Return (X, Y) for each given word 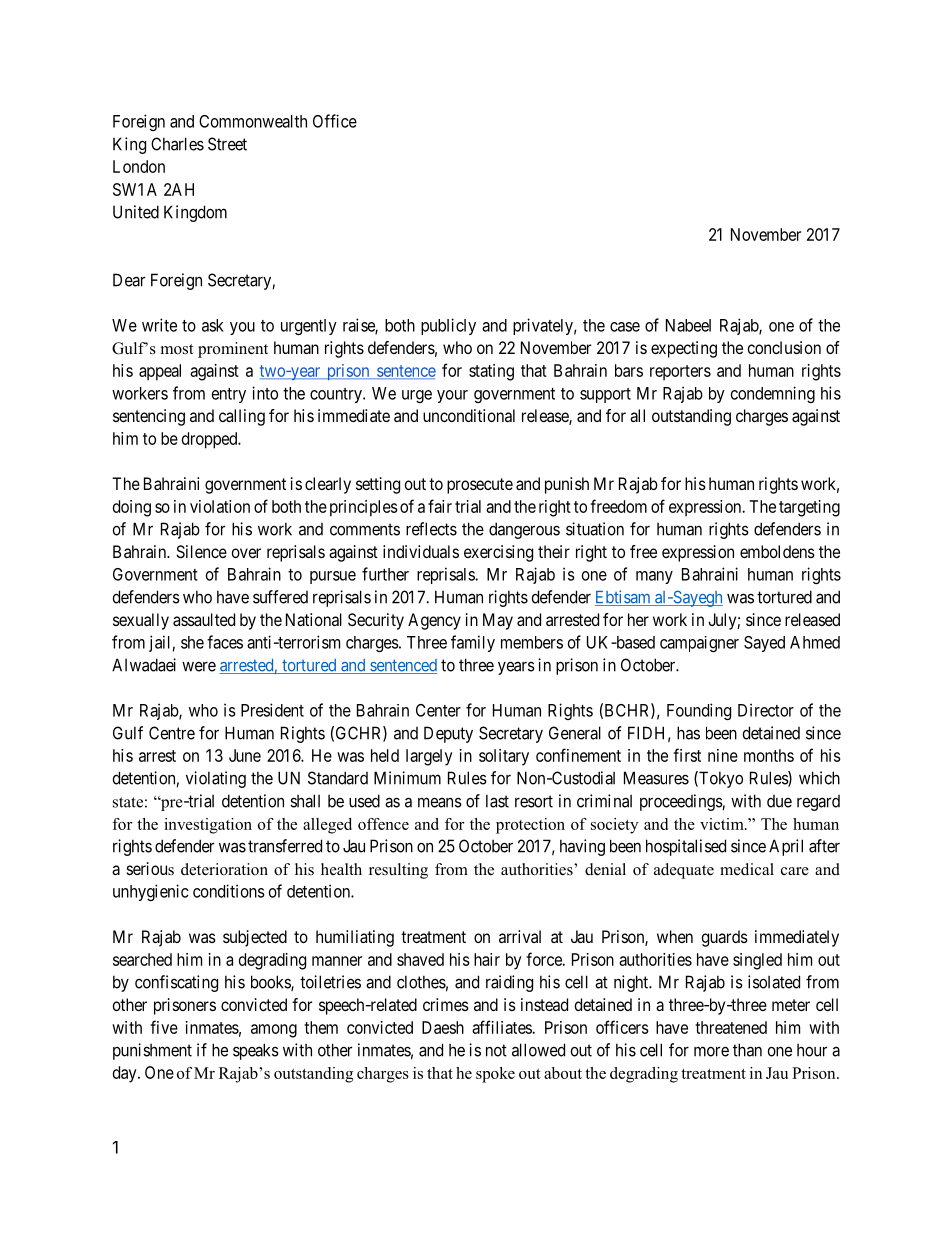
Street (227, 144)
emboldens (777, 551)
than (747, 1050)
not (496, 1050)
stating (491, 372)
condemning (773, 394)
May (498, 621)
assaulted (204, 619)
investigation (208, 826)
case (625, 327)
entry (229, 395)
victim (723, 824)
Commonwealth (253, 121)
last (497, 801)
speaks (256, 1051)
